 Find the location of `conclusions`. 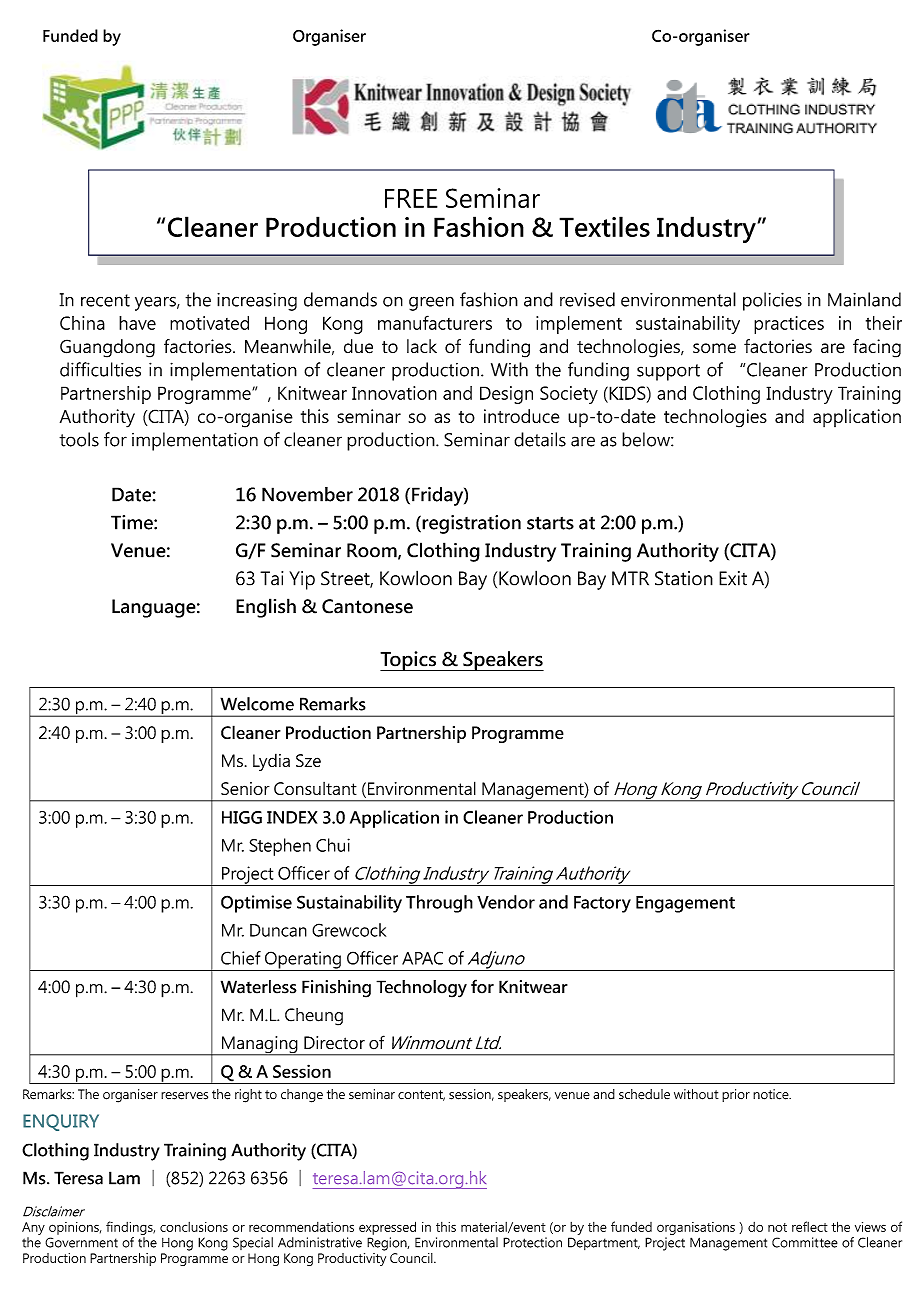

conclusions is located at coordinates (194, 1227).
